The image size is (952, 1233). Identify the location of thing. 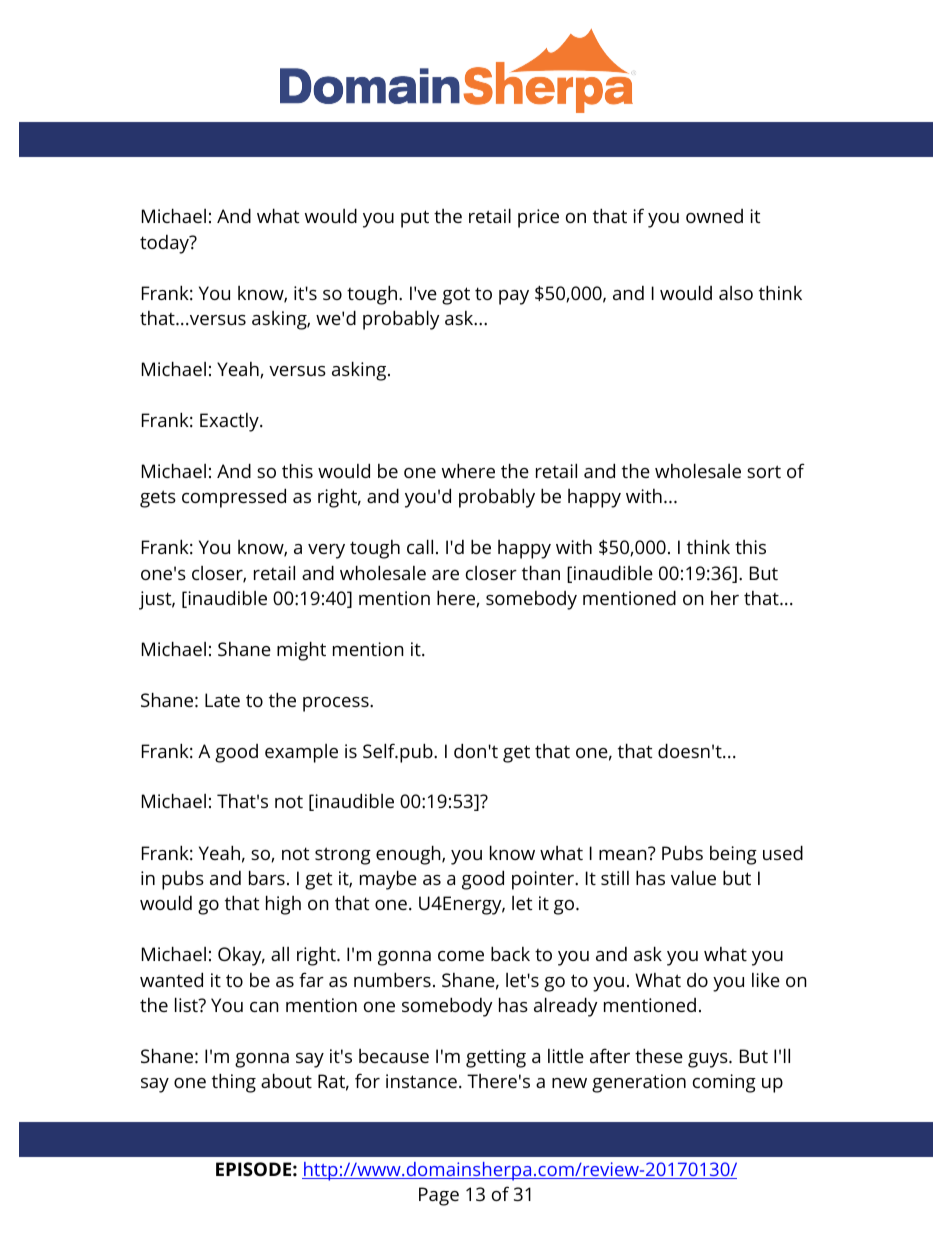
(234, 1083).
